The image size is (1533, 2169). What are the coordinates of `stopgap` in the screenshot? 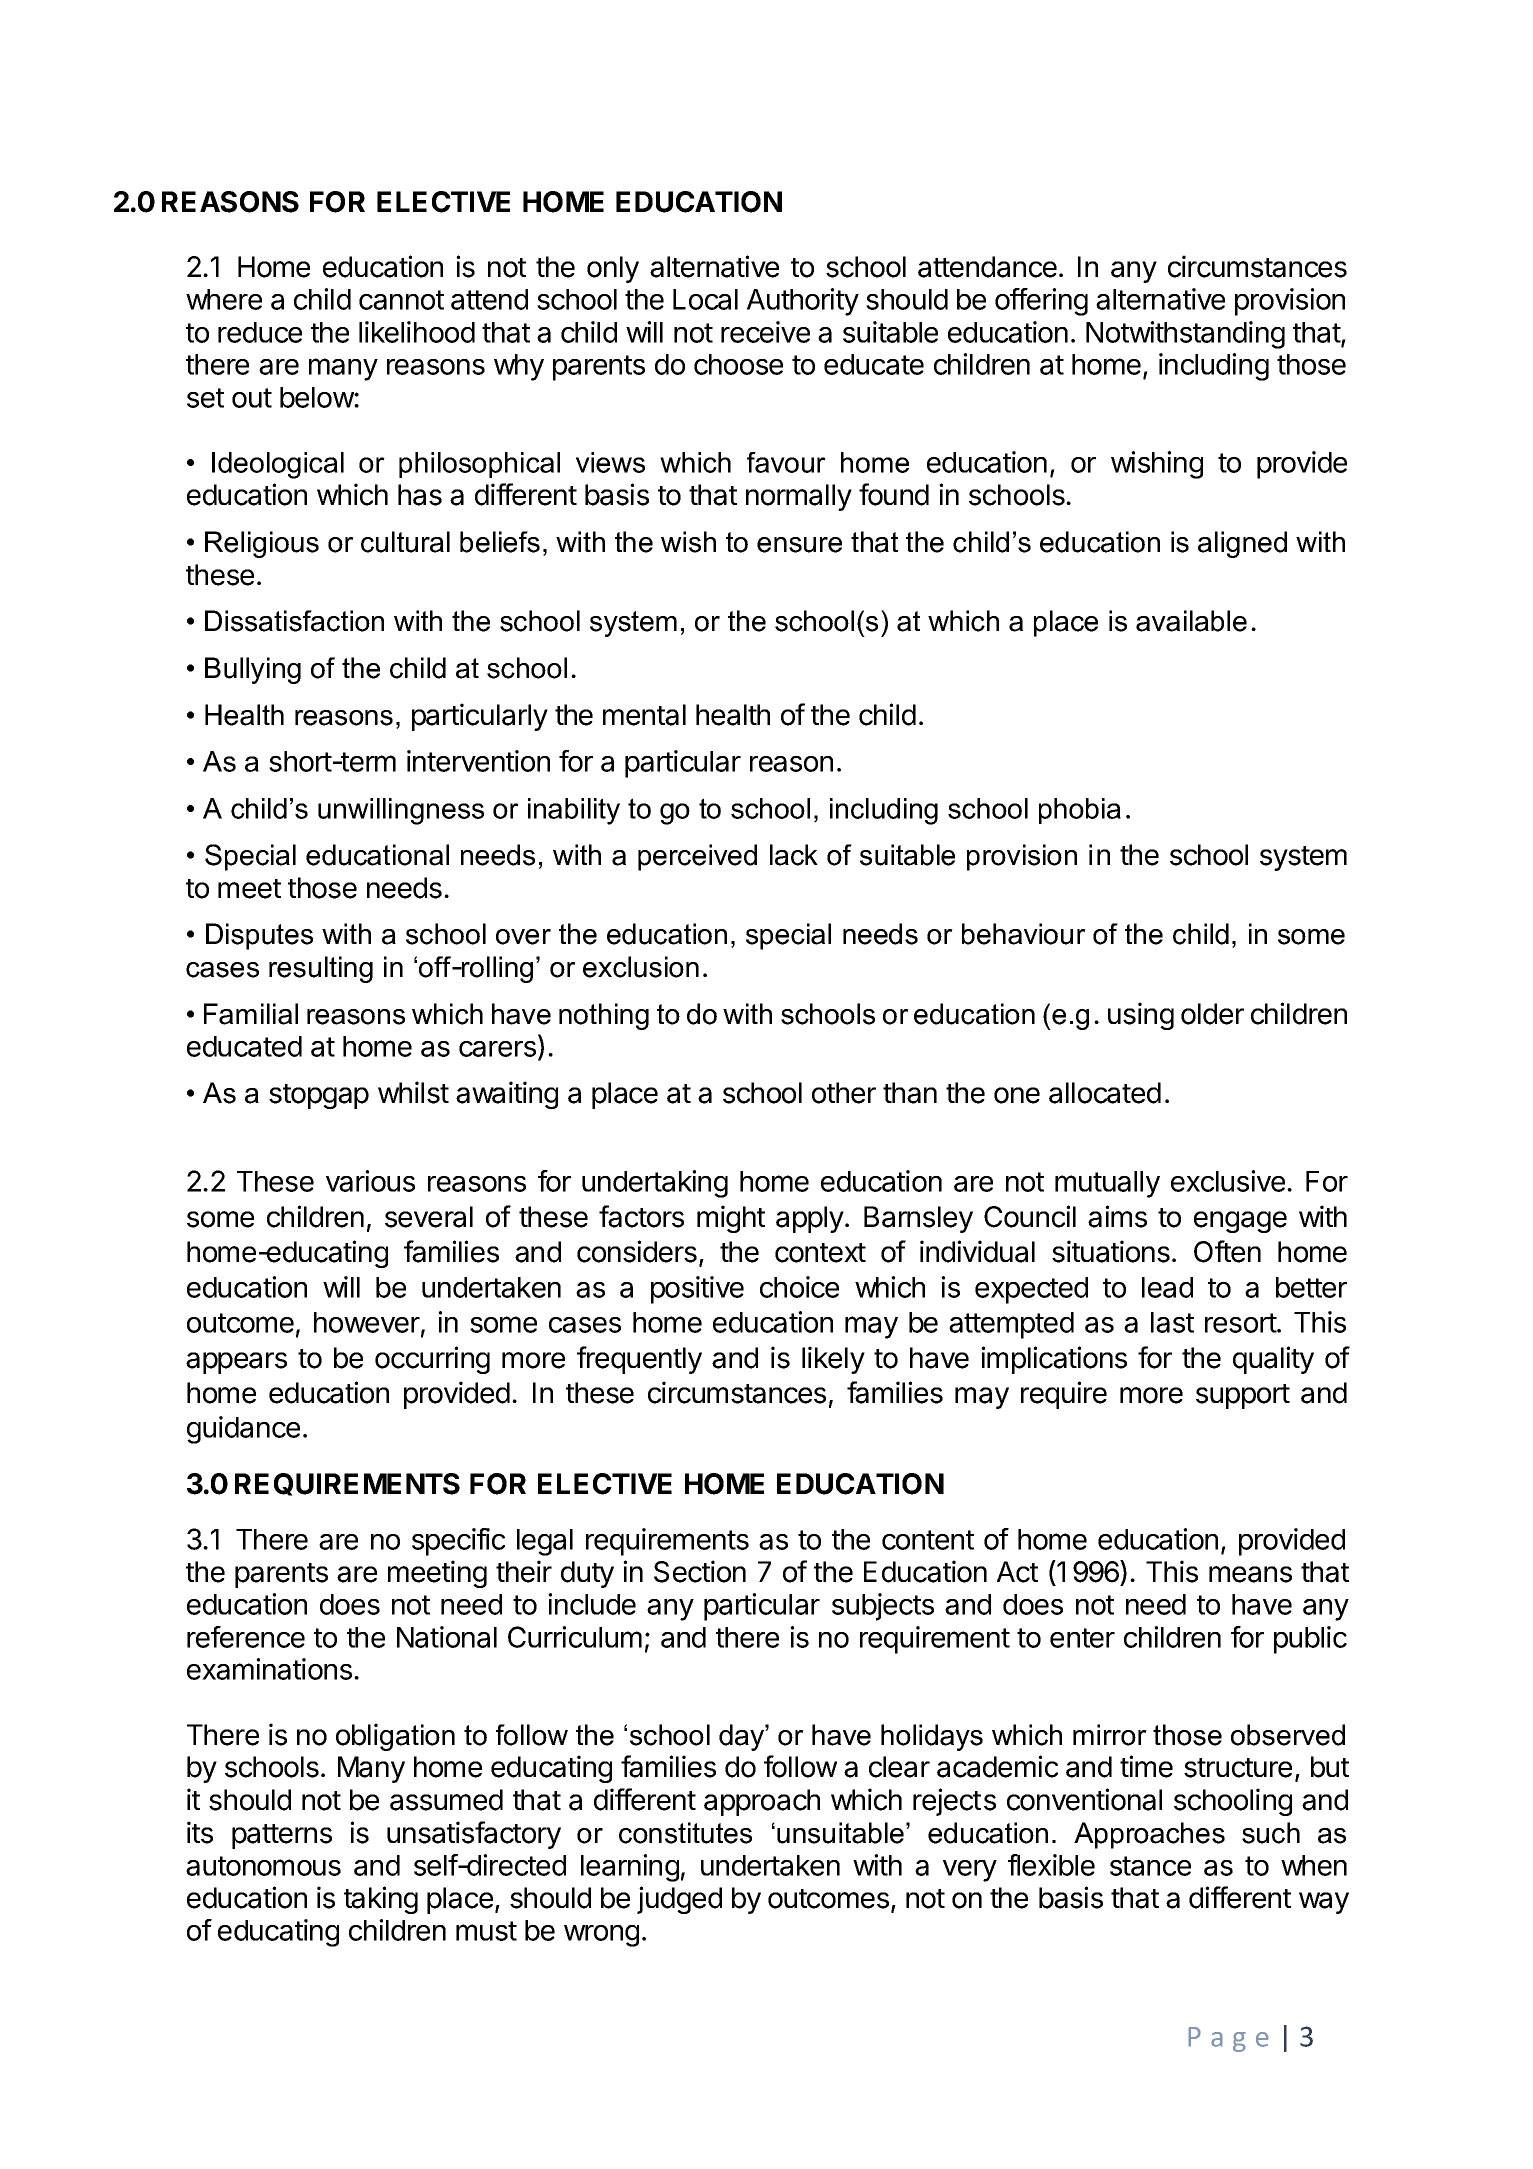 It's located at (319, 1096).
